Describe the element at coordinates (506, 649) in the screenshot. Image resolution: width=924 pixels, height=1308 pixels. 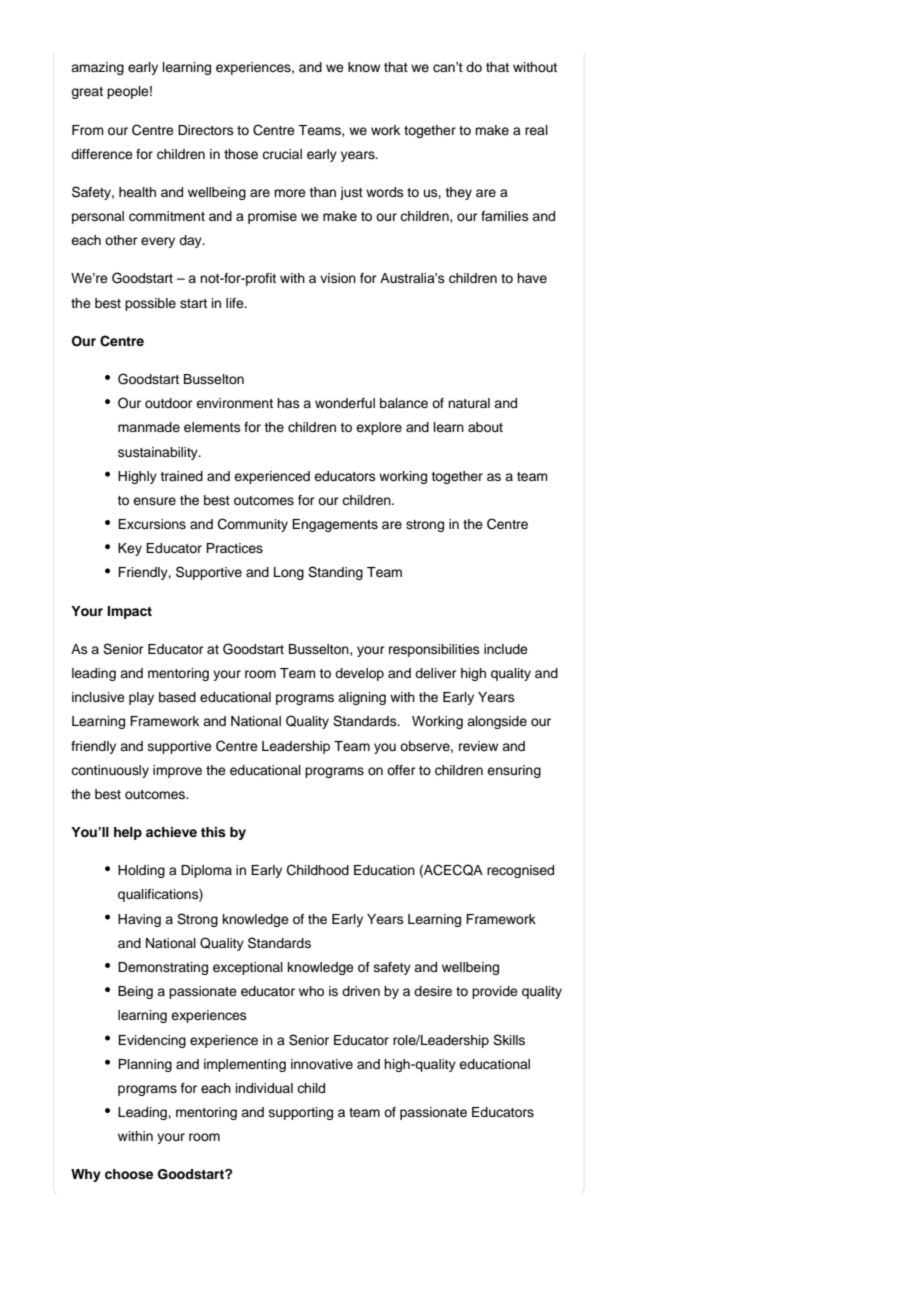
I see `include` at that location.
